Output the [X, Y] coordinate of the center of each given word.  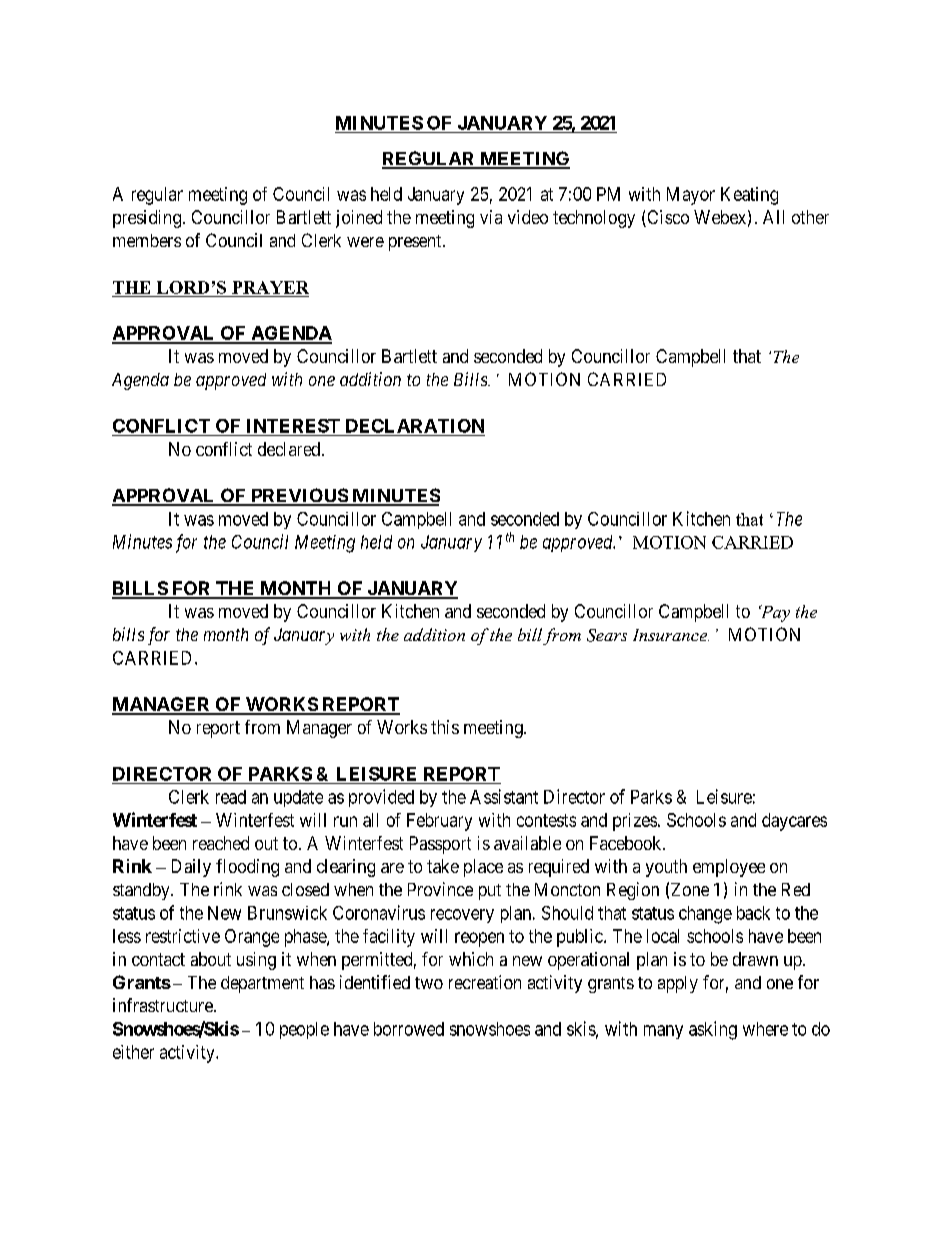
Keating [749, 196]
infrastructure [164, 1005]
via [491, 217]
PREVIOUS [299, 496]
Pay [774, 613]
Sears [607, 635]
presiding [147, 219]
